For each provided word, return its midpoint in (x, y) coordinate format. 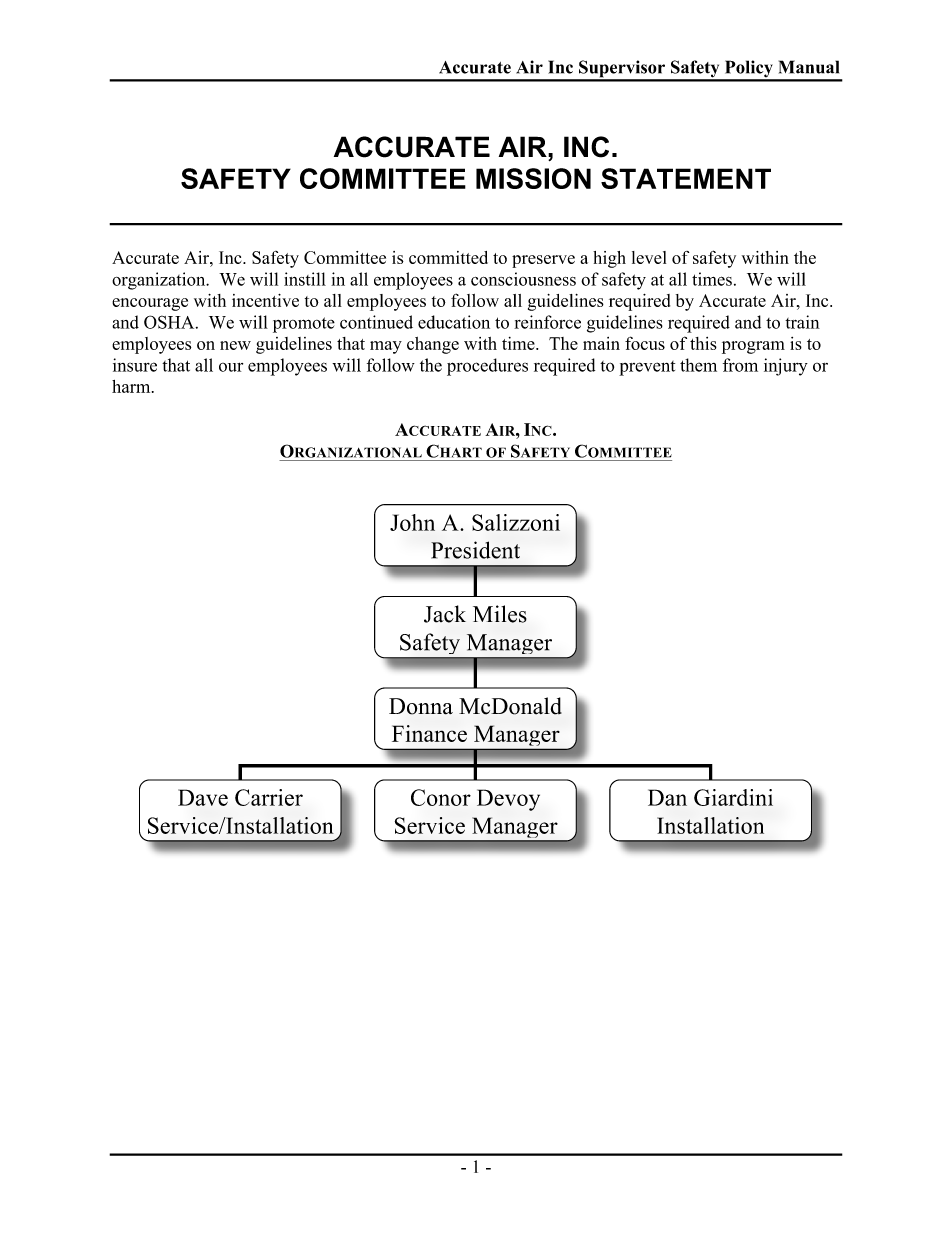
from (740, 365)
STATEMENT (686, 178)
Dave (203, 797)
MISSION (533, 178)
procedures (487, 367)
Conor (441, 797)
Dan (667, 797)
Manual (809, 67)
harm (132, 386)
